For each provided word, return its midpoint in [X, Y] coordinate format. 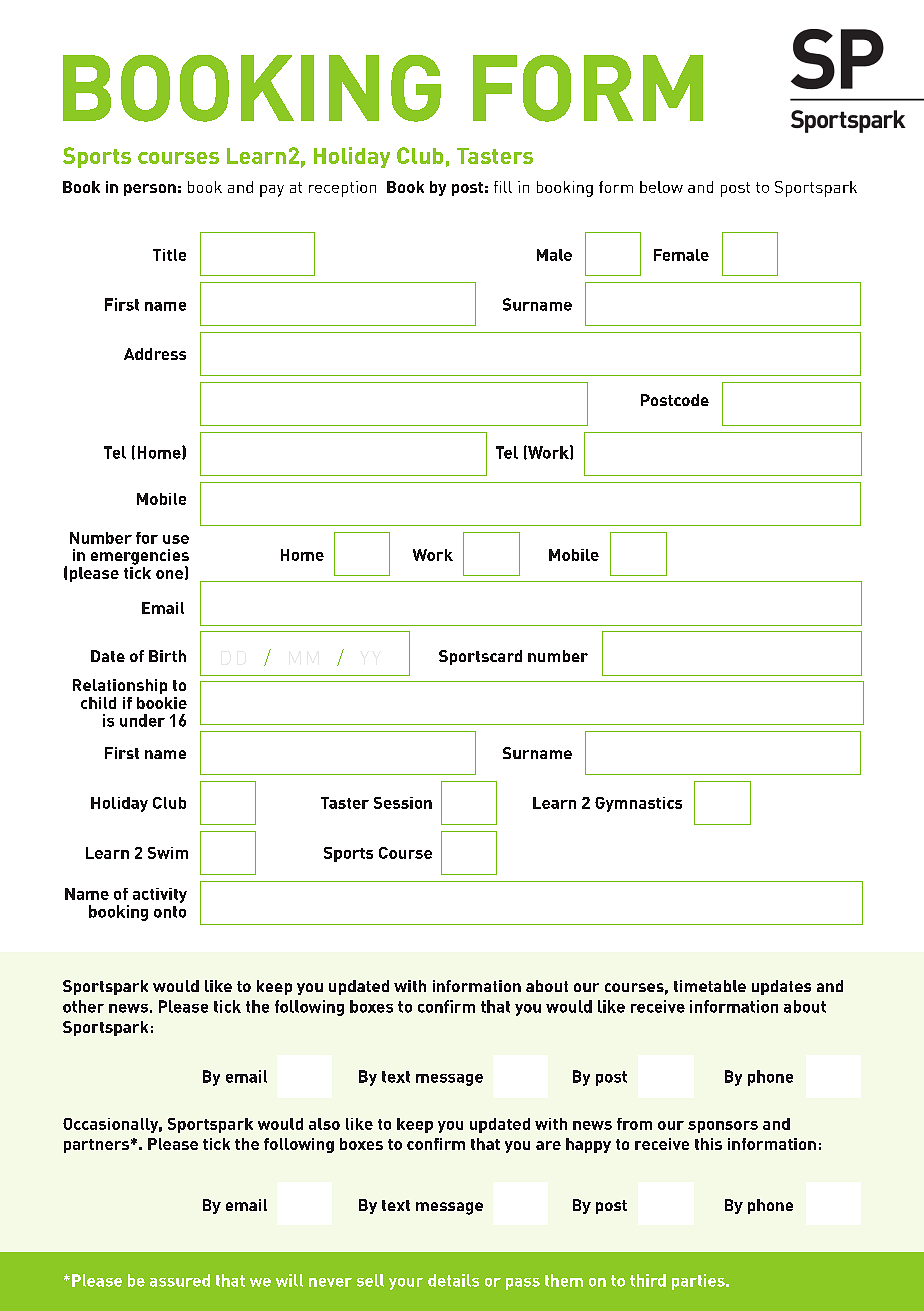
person [150, 190]
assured [180, 1280]
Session [403, 803]
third [648, 1280]
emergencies [140, 558]
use [176, 539]
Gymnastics [638, 804]
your [406, 1284]
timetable [710, 986]
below [661, 187]
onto [170, 912]
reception [342, 189]
